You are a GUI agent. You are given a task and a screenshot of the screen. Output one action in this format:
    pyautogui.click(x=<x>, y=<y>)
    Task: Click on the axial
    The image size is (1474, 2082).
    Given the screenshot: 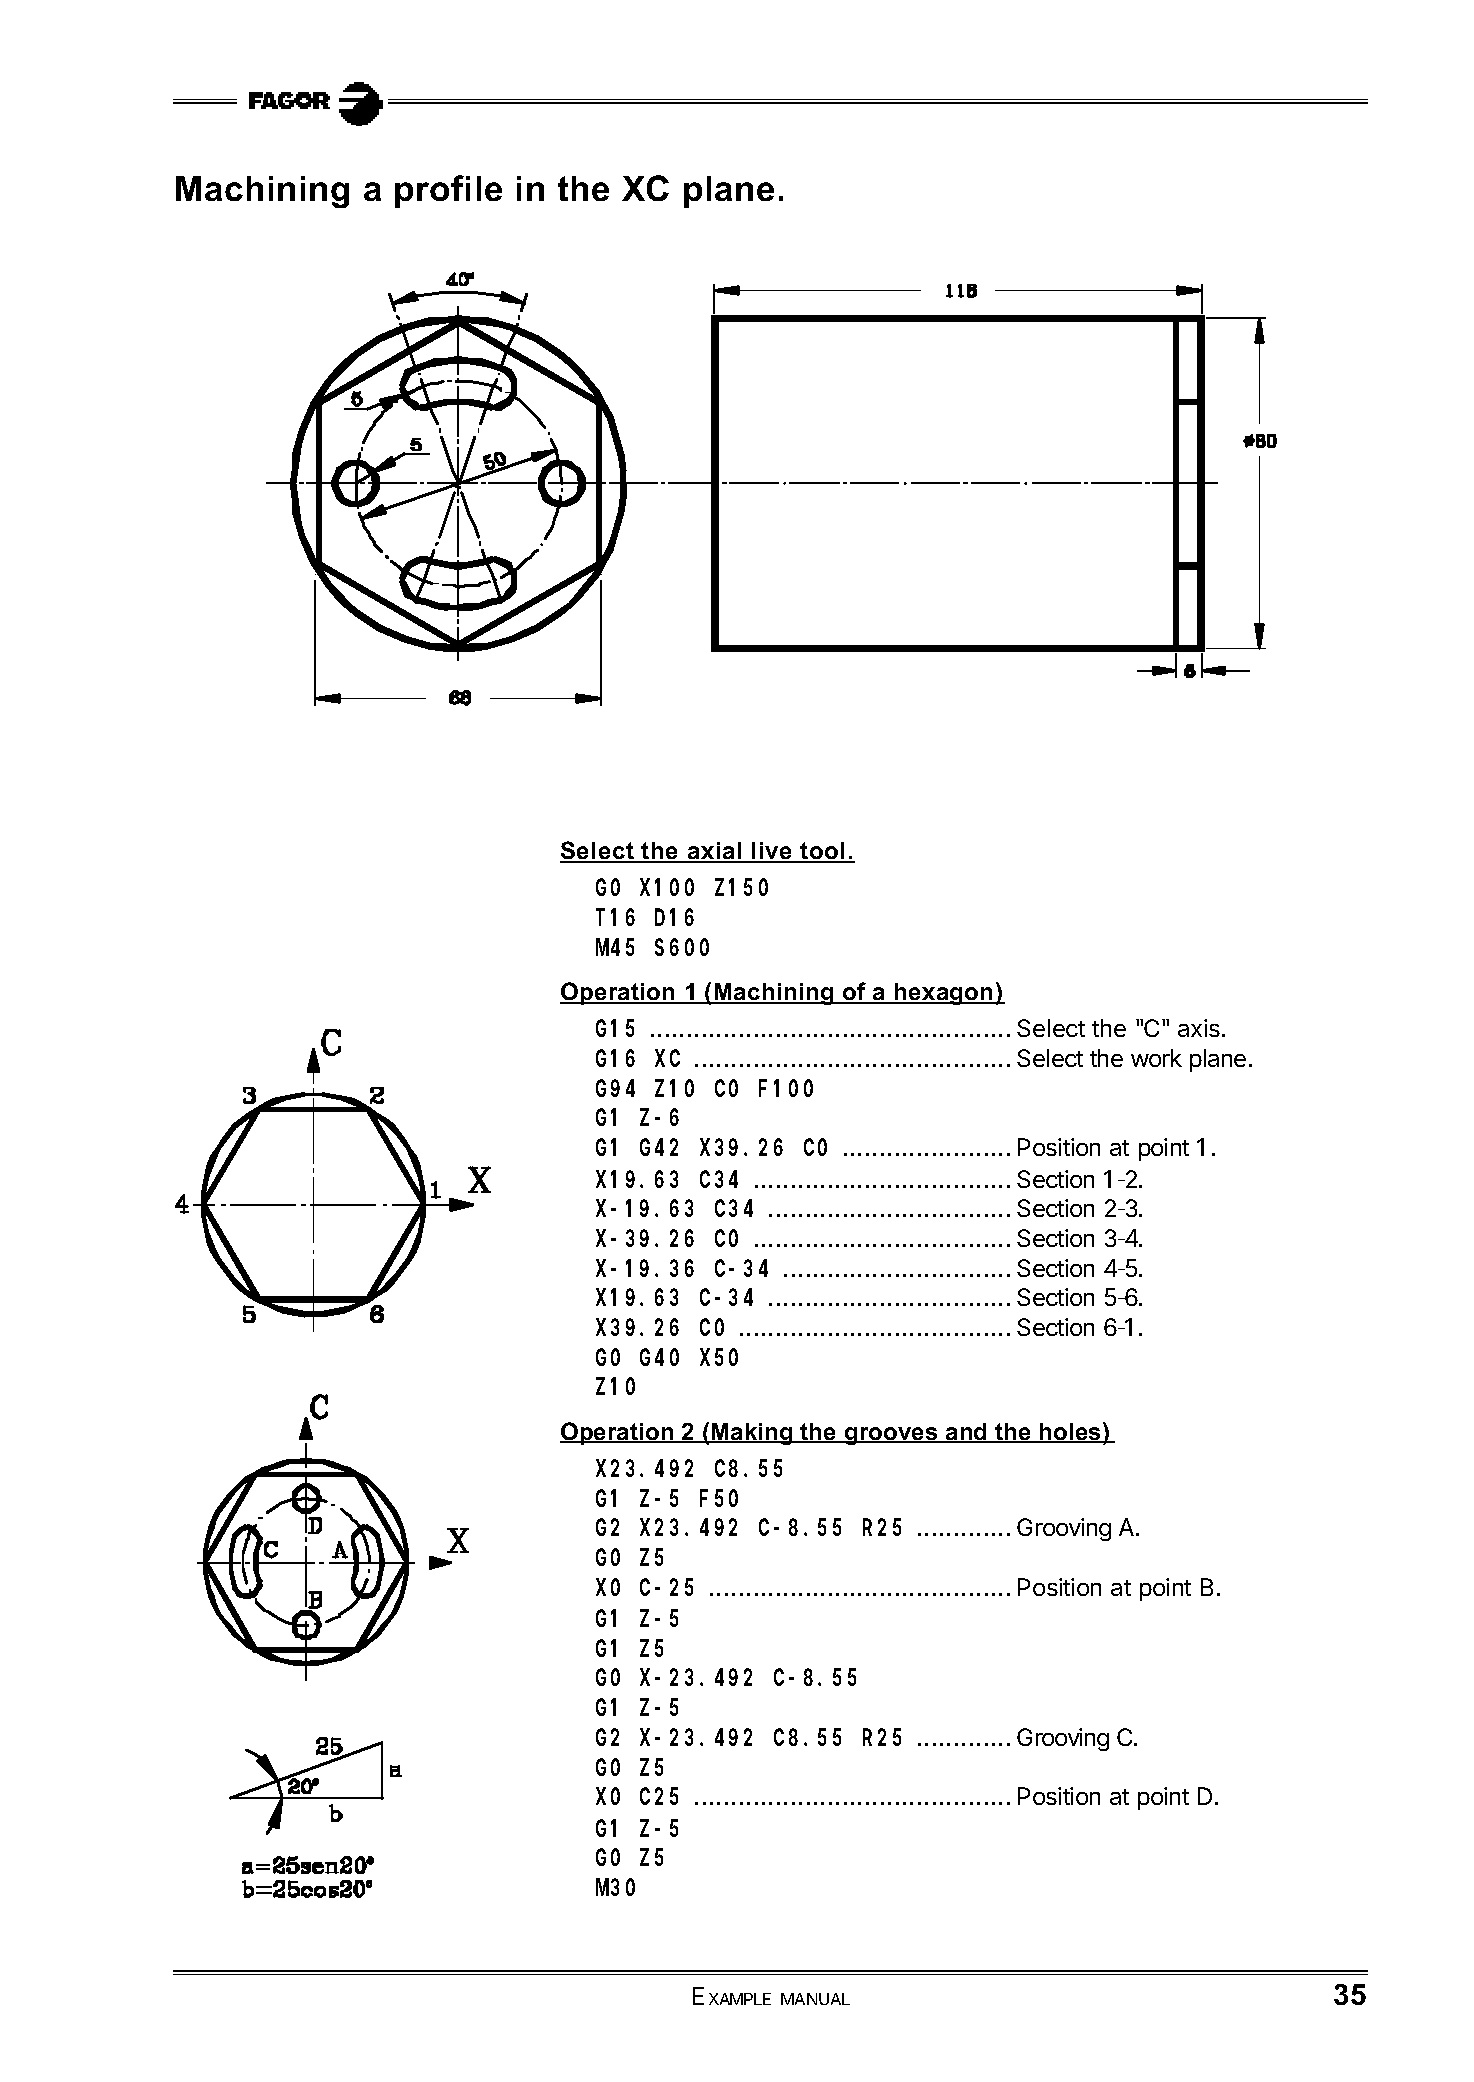 What is the action you would take?
    pyautogui.click(x=715, y=852)
